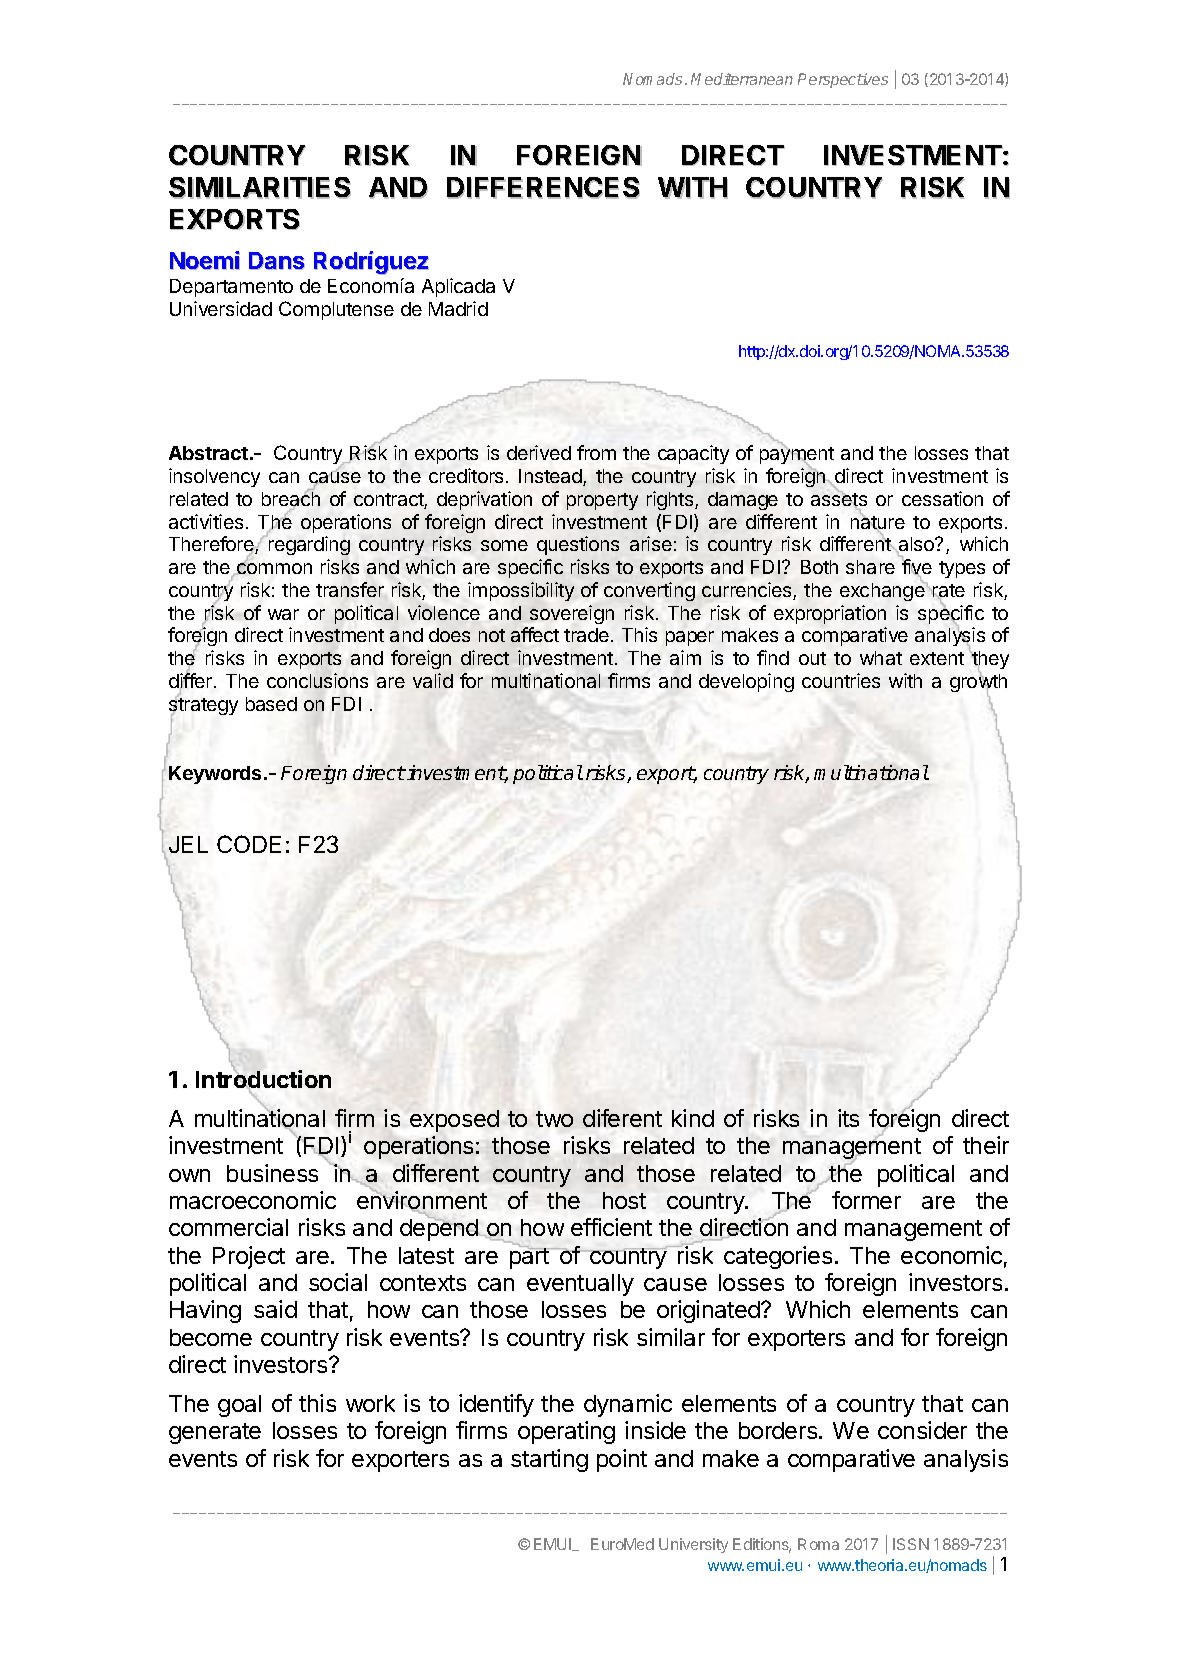  What do you see at coordinates (596, 452) in the page?
I see `from` at bounding box center [596, 452].
